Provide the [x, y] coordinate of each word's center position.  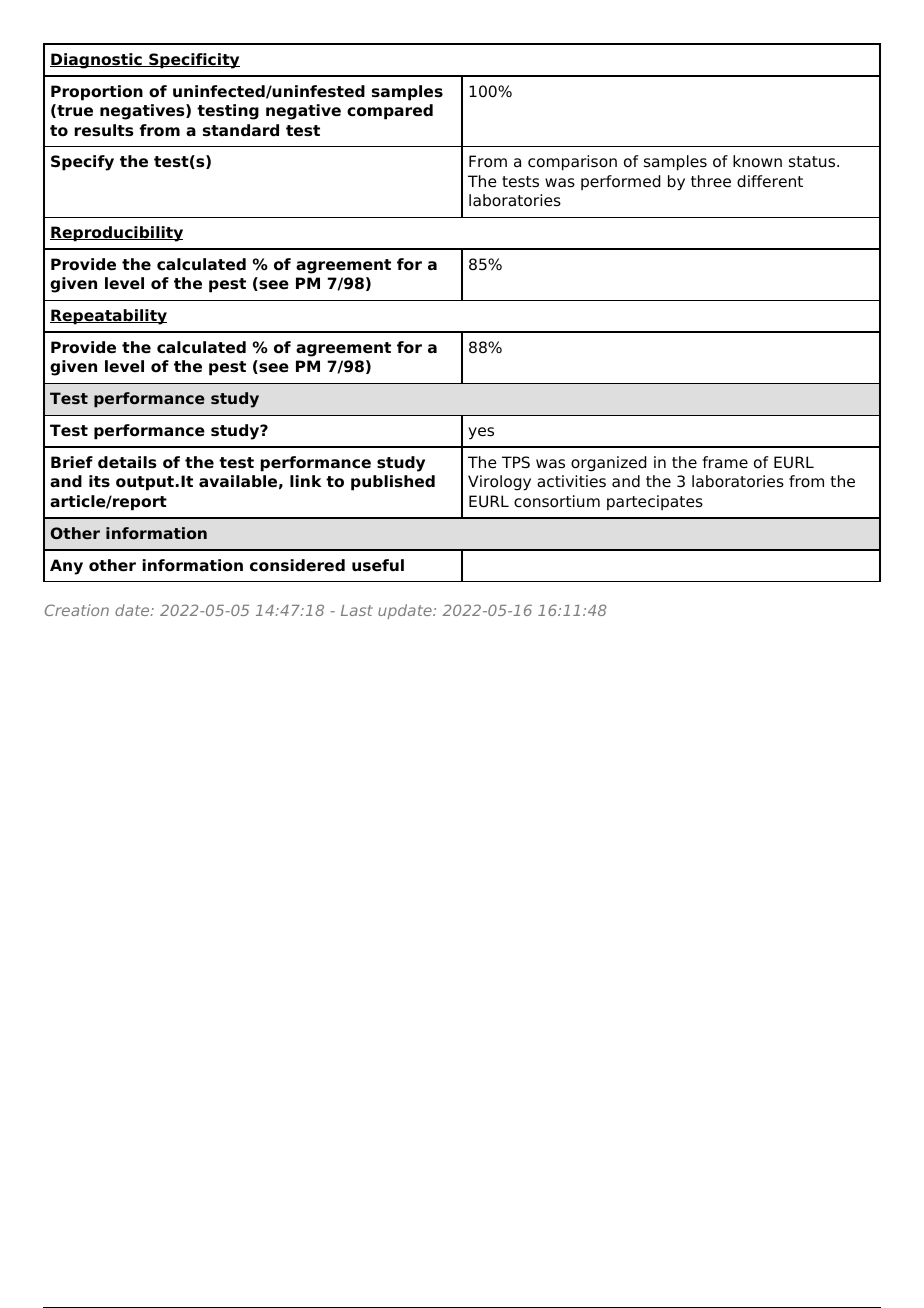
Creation [77, 610]
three [711, 181]
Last [357, 610]
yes [481, 433]
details [127, 462]
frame [725, 462]
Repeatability [108, 317]
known [757, 161]
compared [390, 112]
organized [608, 464]
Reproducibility [116, 234]
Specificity [193, 61]
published [393, 483]
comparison [572, 163]
